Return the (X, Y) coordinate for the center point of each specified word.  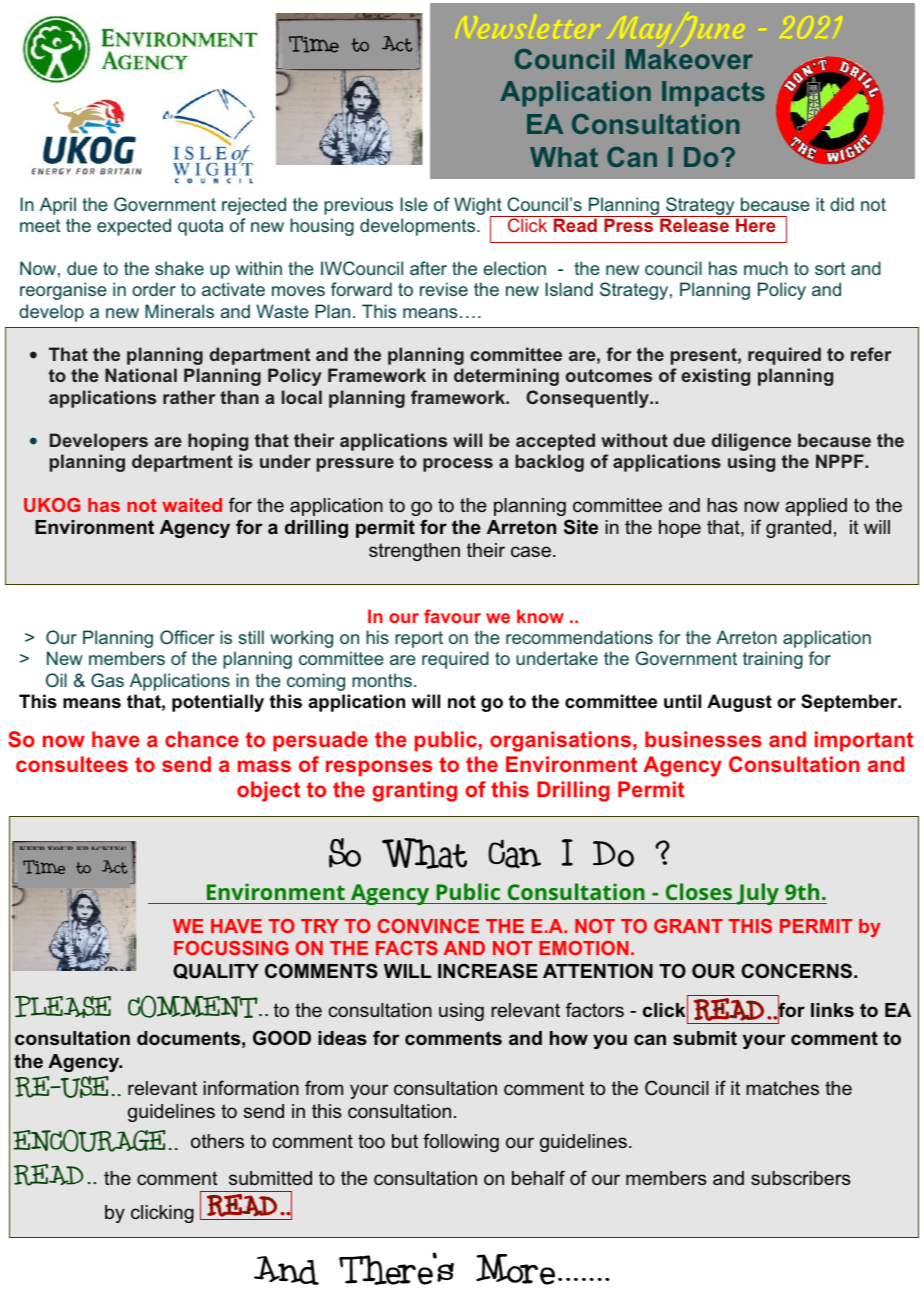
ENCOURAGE (89, 1140)
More (515, 1269)
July (758, 894)
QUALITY (216, 971)
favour (452, 616)
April (58, 206)
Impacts (713, 94)
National (141, 375)
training (773, 660)
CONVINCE (428, 926)
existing (715, 377)
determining (506, 377)
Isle (414, 204)
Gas (107, 680)
